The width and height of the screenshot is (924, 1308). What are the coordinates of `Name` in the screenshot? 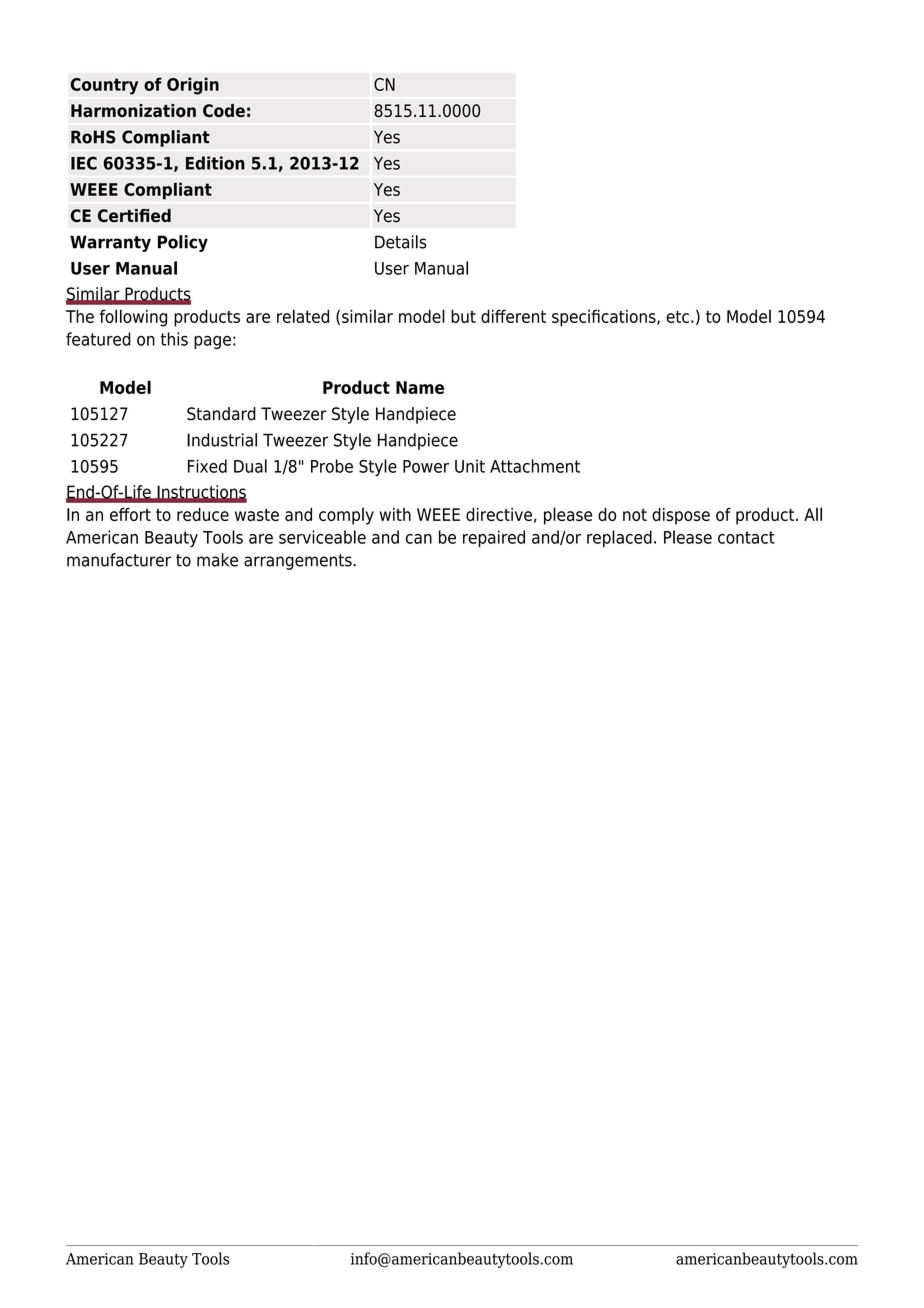 It's located at (420, 387).
